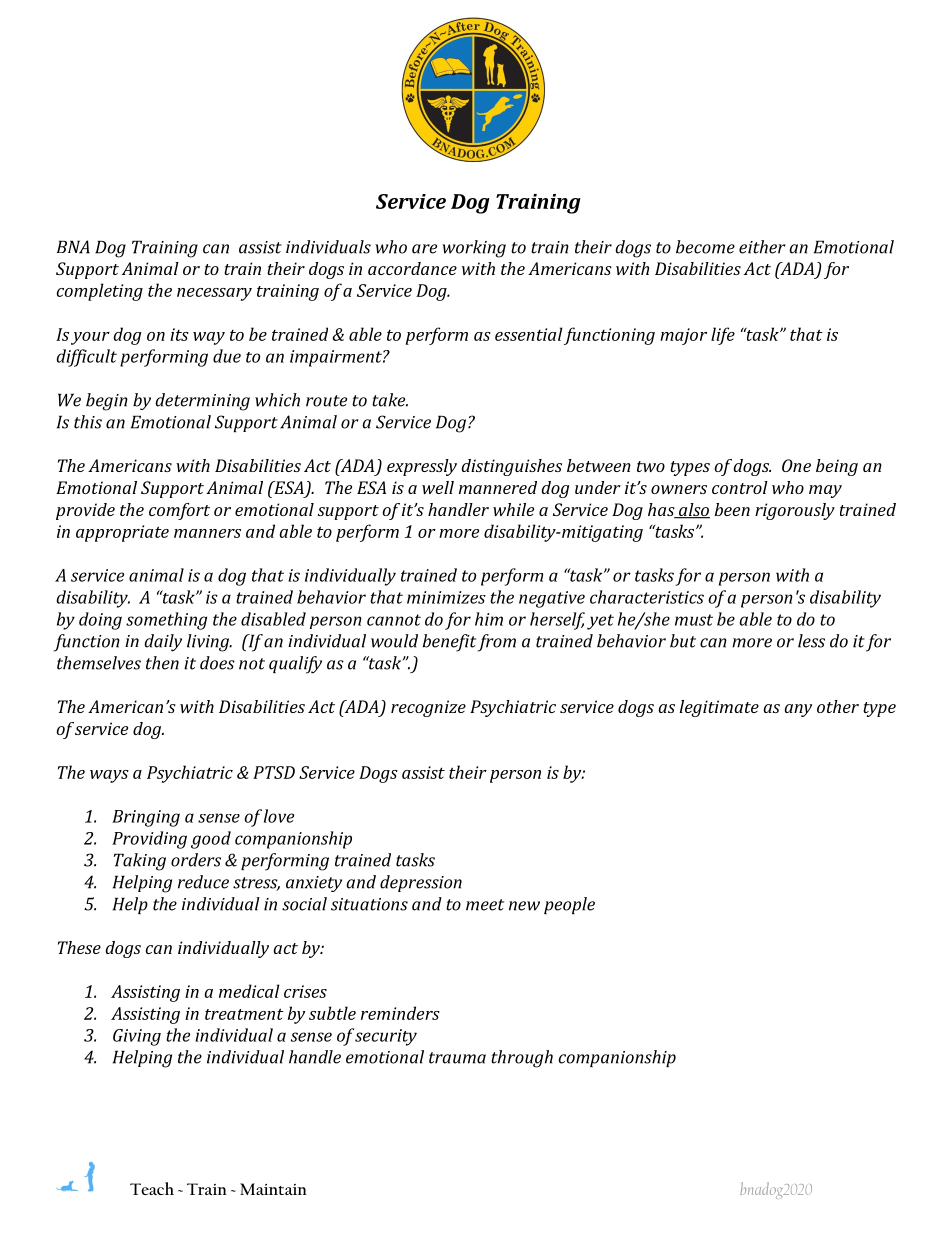  Describe the element at coordinates (207, 533) in the document. I see `manners` at that location.
